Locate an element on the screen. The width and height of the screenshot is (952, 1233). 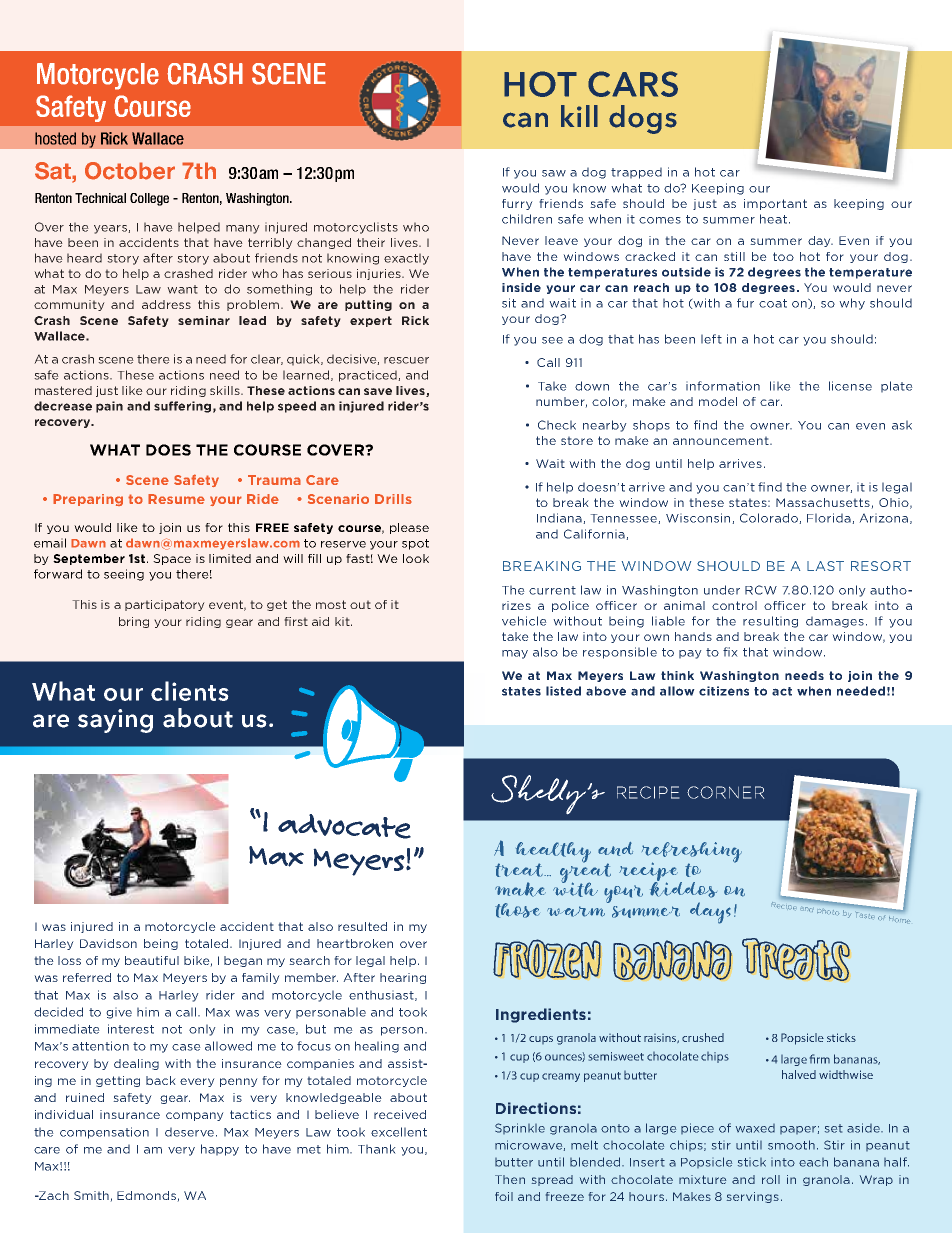
saw is located at coordinates (554, 173).
